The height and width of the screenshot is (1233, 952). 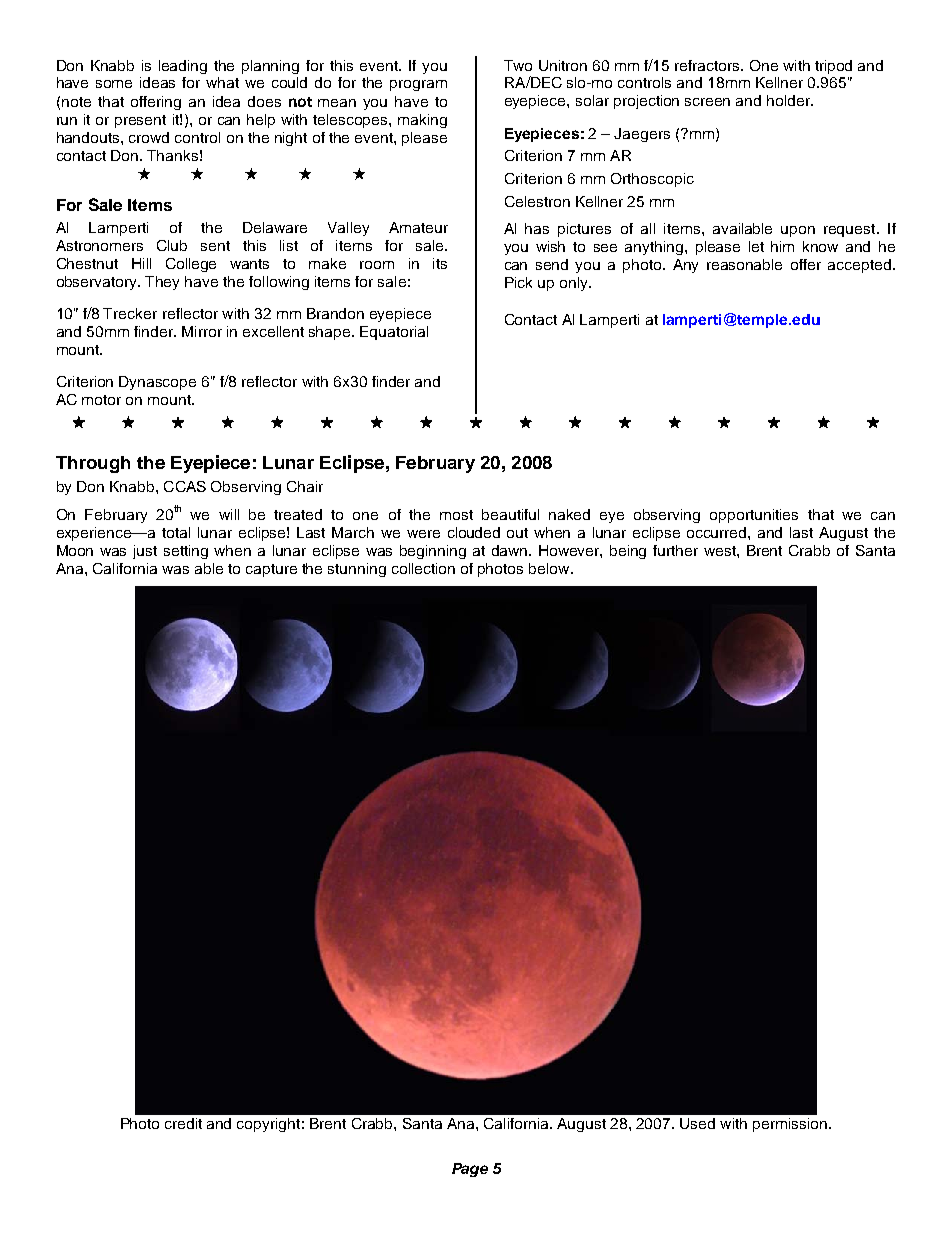 What do you see at coordinates (518, 282) in the screenshot?
I see `Pick` at bounding box center [518, 282].
